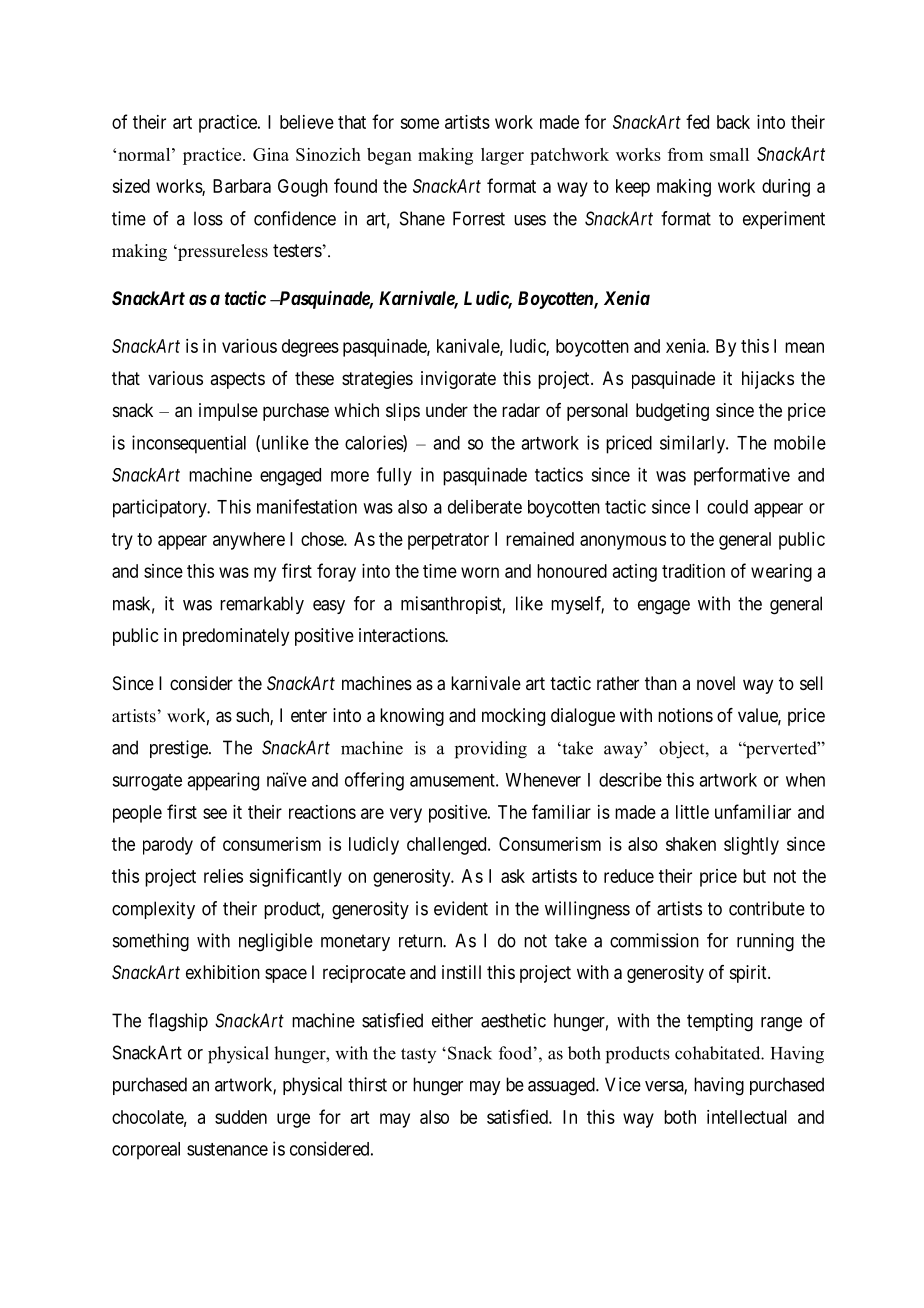 This image has width=924, height=1308. Describe the element at coordinates (242, 186) in the image. I see `Barbara` at that location.
